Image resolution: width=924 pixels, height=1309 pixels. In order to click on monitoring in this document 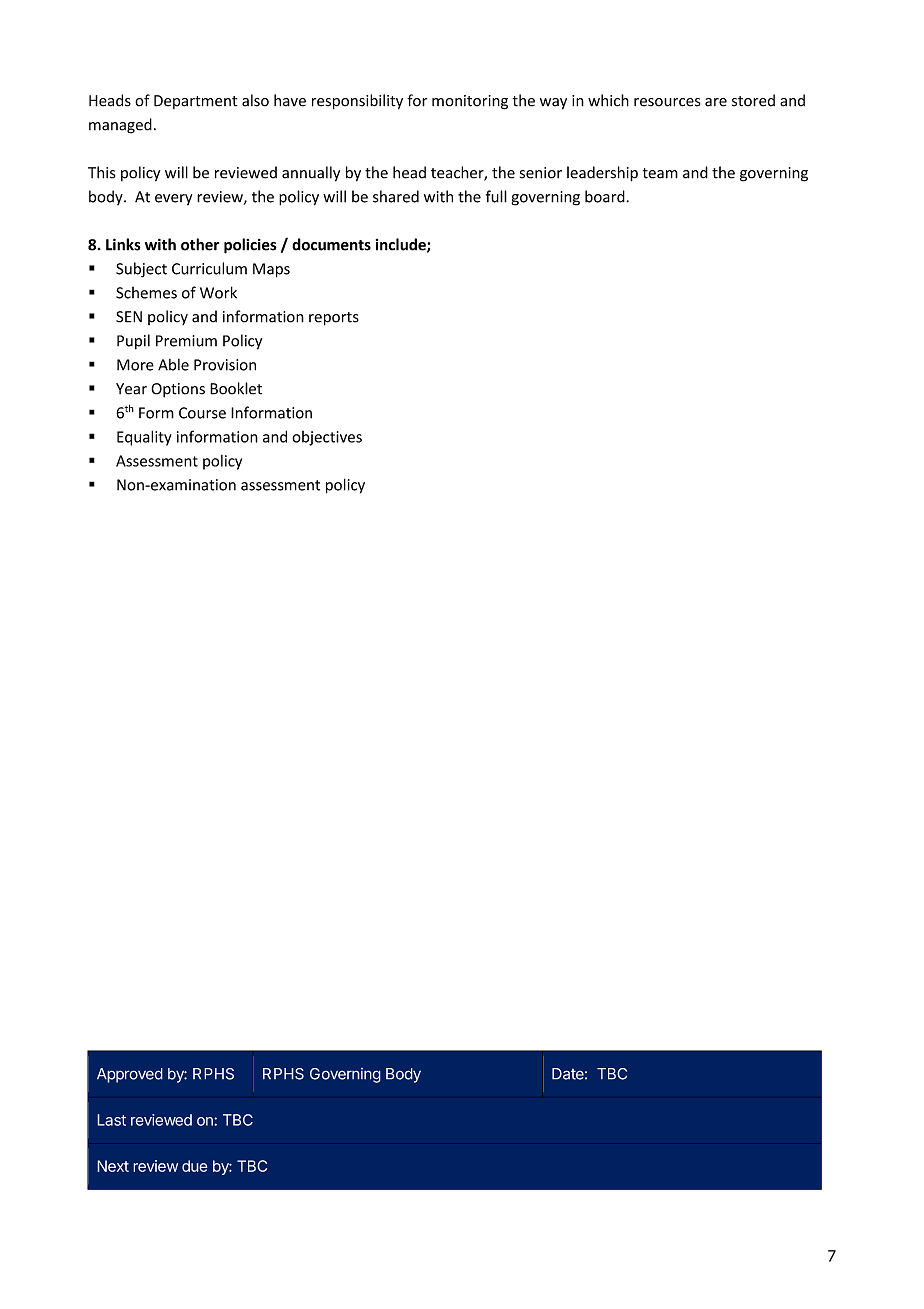, I will do `click(470, 102)`.
